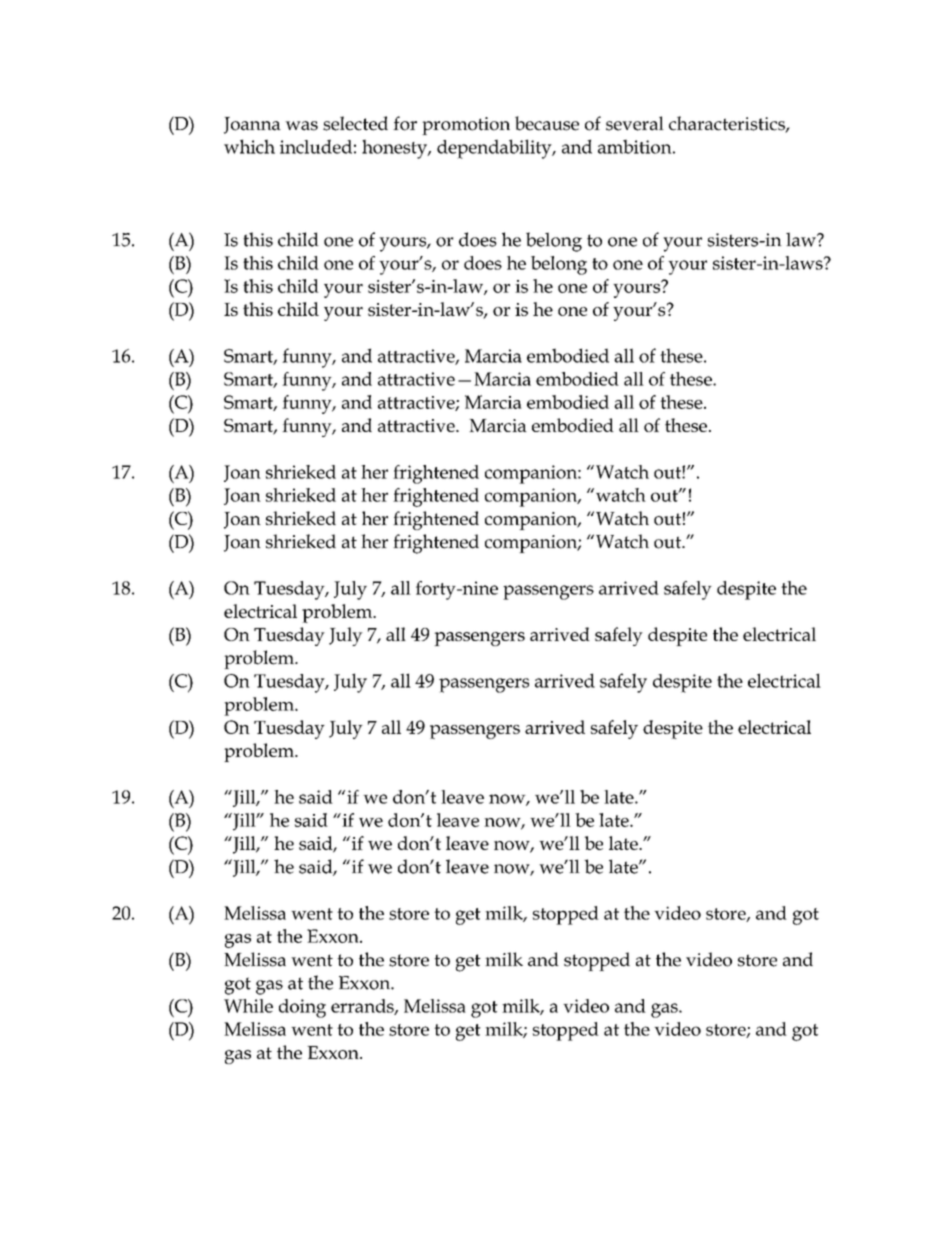  What do you see at coordinates (316, 146) in the screenshot?
I see `included` at bounding box center [316, 146].
